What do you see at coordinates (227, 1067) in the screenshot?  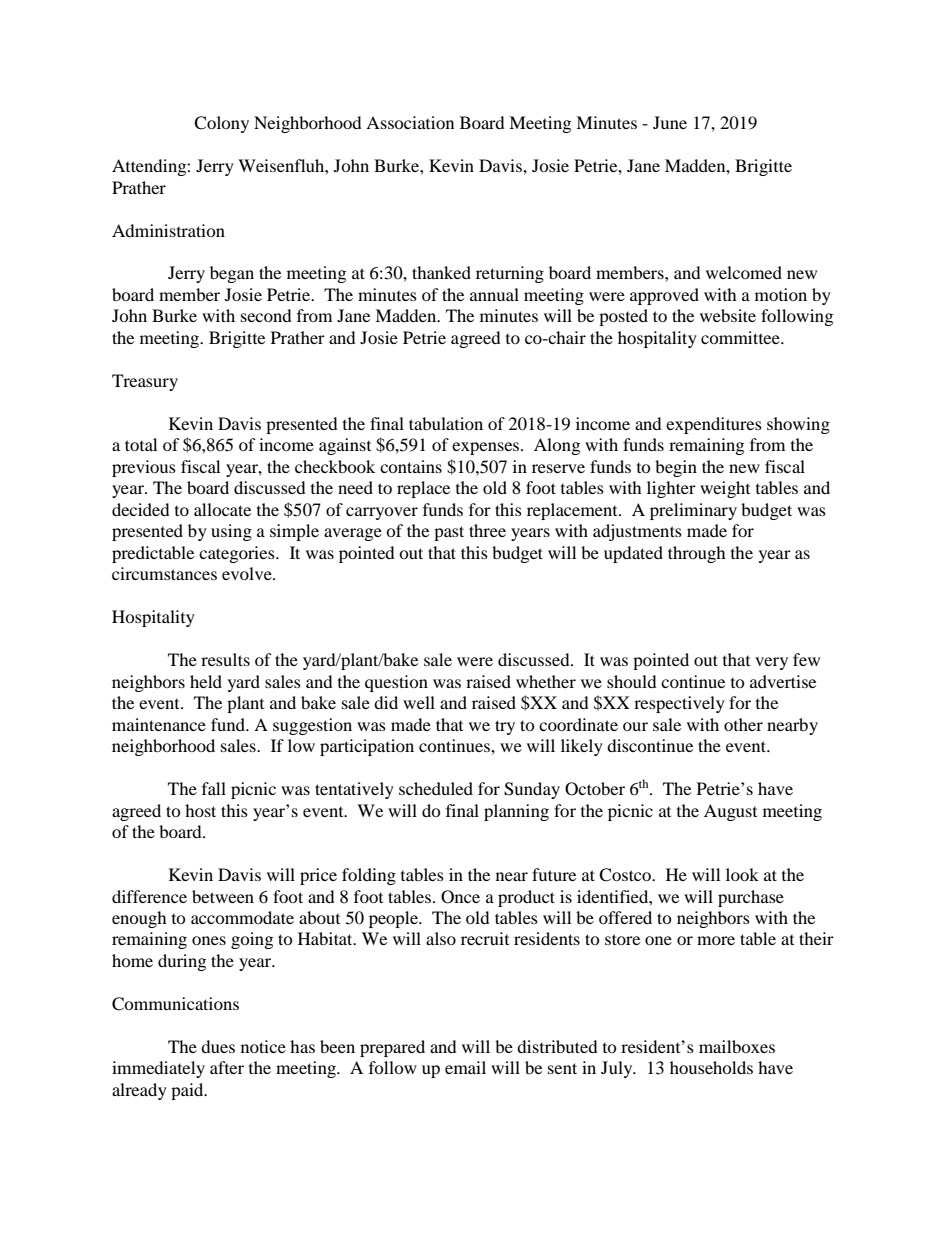 I see `after` at bounding box center [227, 1067].
